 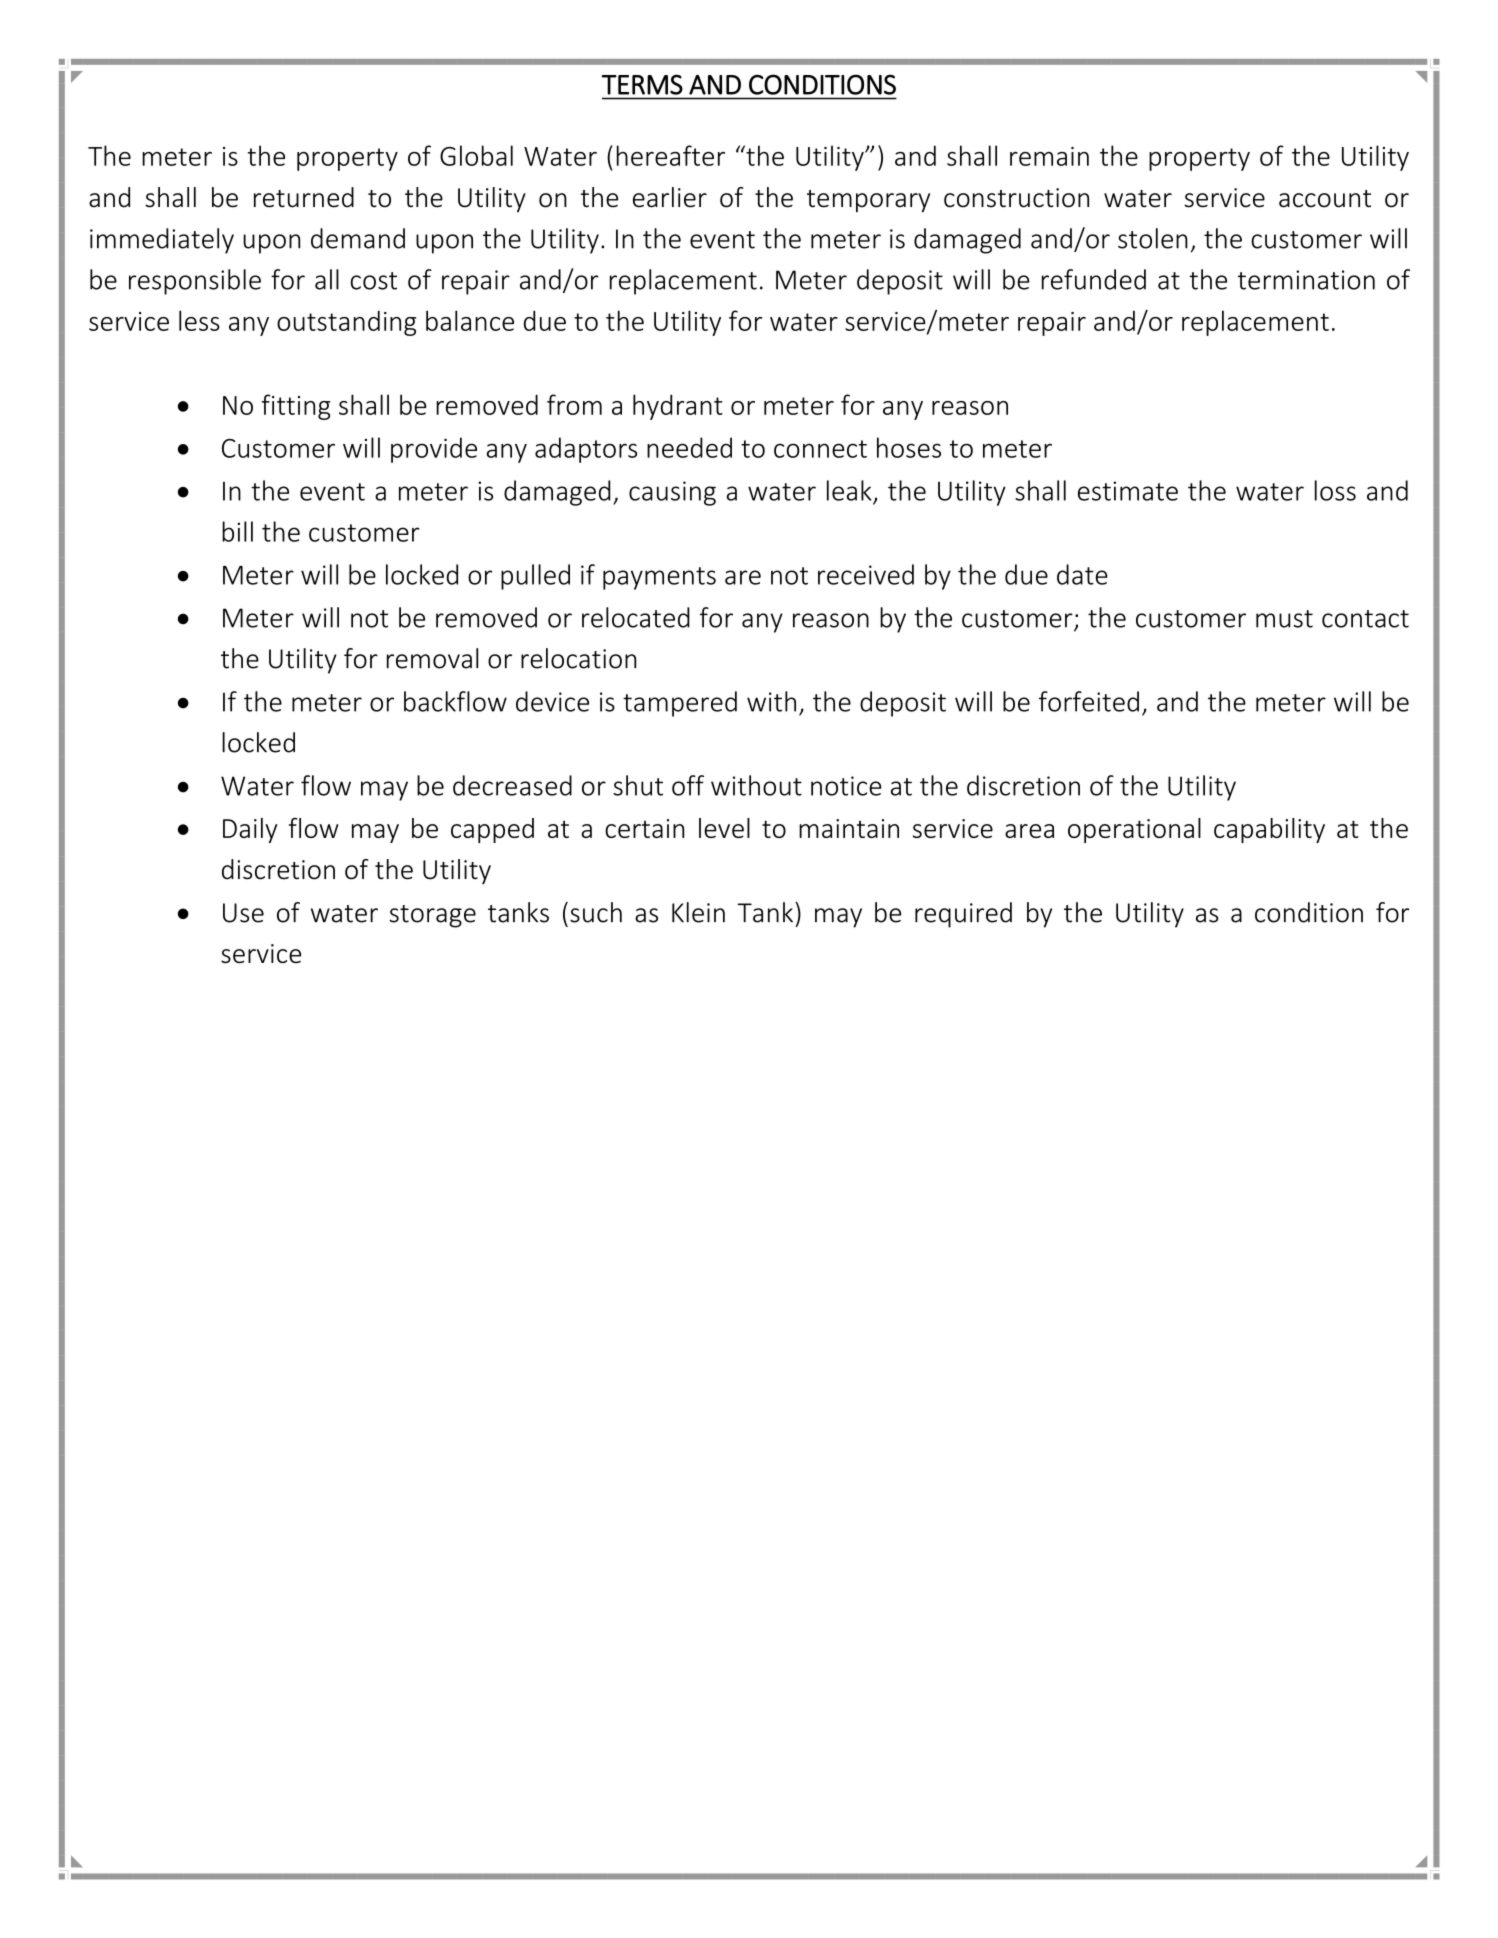 What do you see at coordinates (698, 912) in the document?
I see `Klein` at bounding box center [698, 912].
